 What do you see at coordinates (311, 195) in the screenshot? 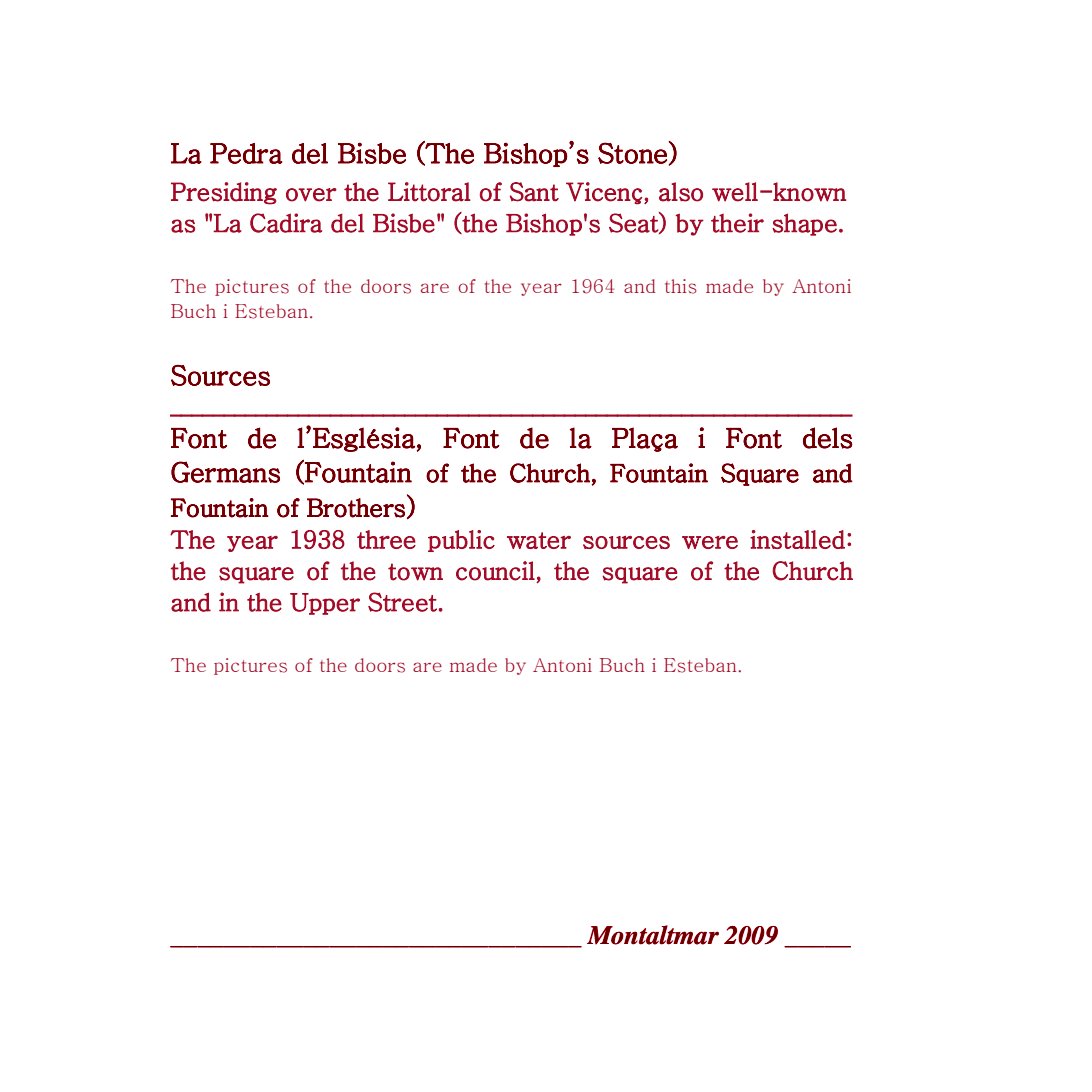
I see `over` at bounding box center [311, 195].
